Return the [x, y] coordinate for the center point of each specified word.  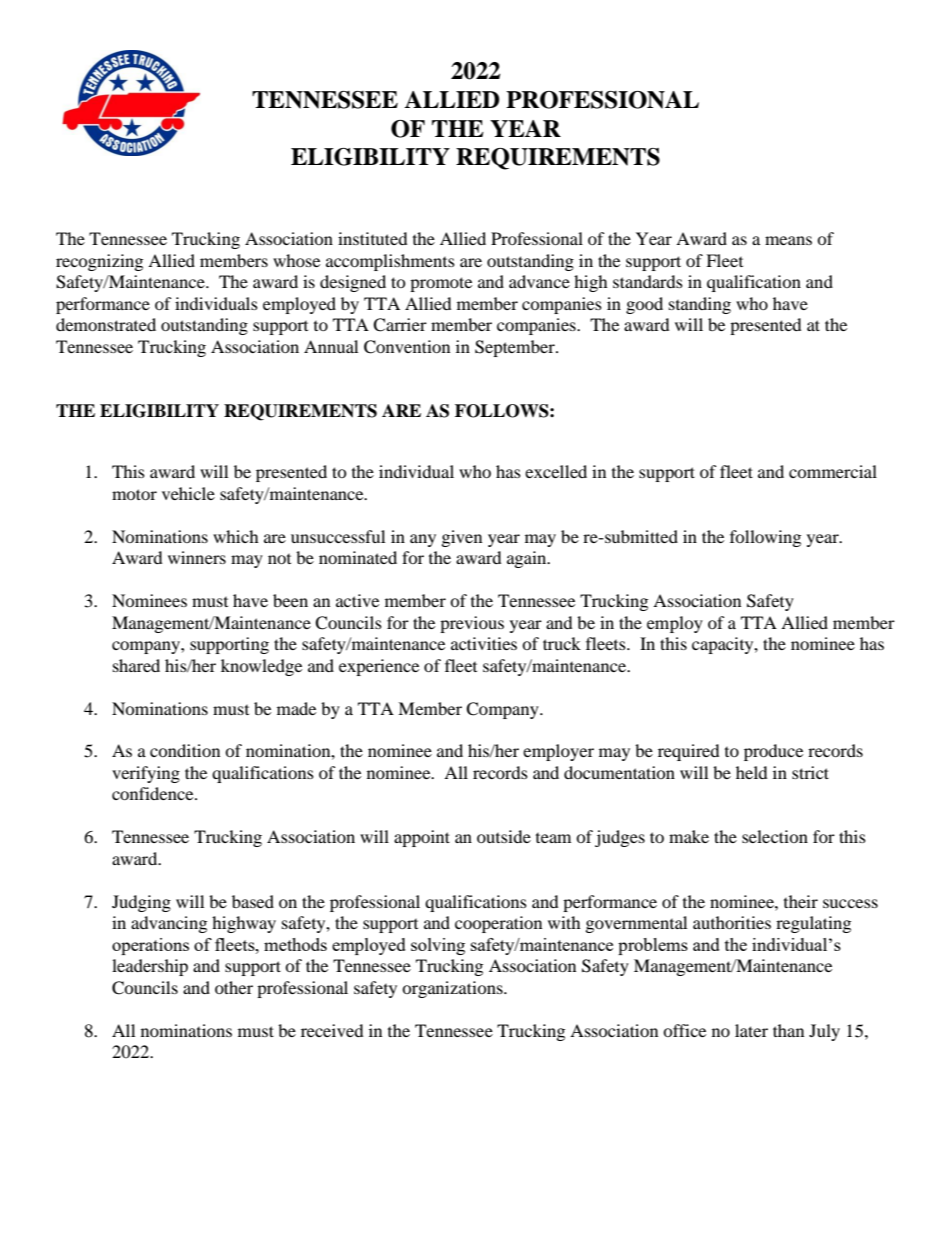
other [234, 987]
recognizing [99, 262]
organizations [453, 989]
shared [136, 665]
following [765, 538]
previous [472, 624]
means [788, 240]
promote [441, 284]
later [751, 1030]
